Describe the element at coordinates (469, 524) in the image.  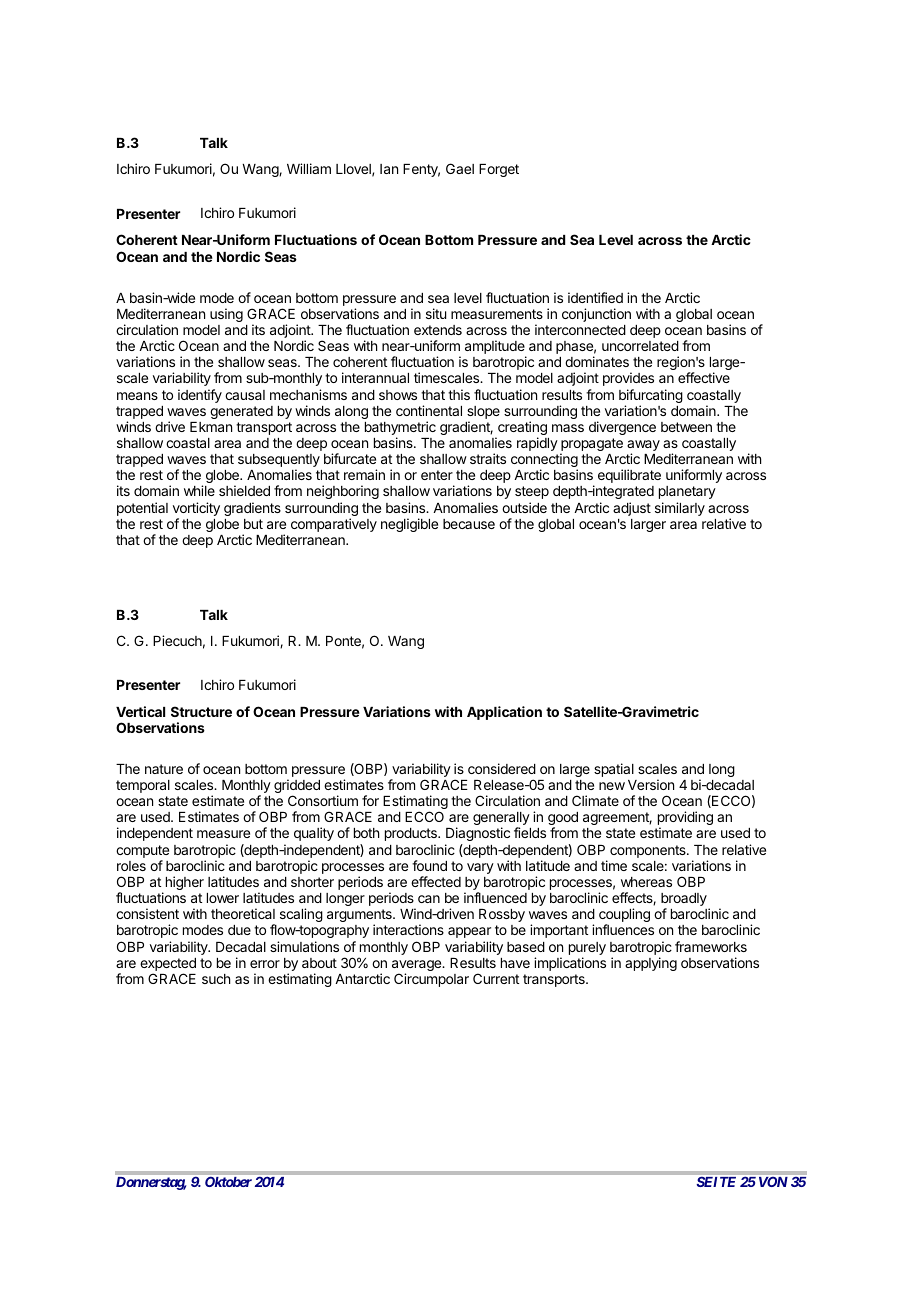
I see `because` at that location.
